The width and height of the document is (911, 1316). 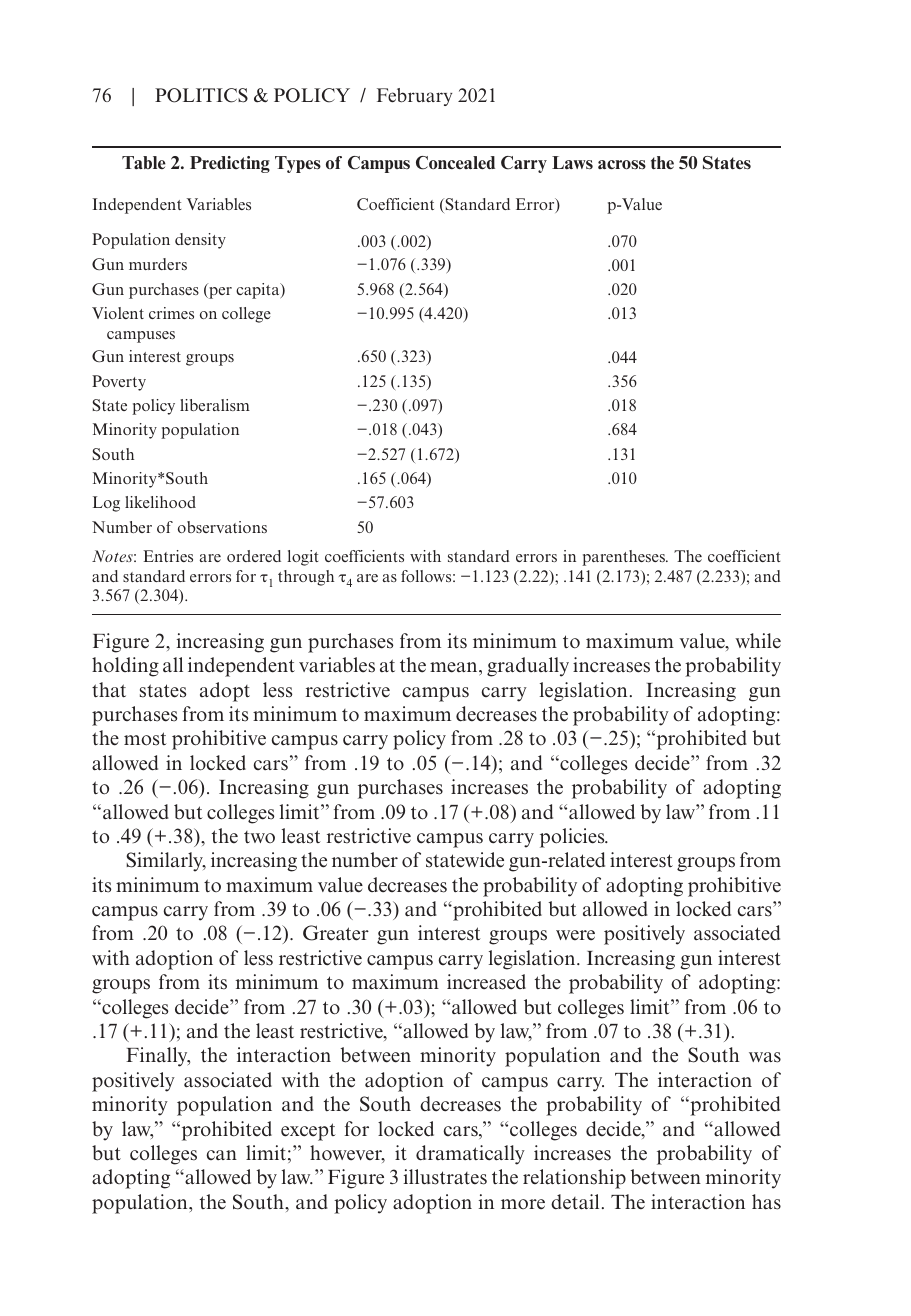 I want to click on parentheses, so click(x=625, y=558).
